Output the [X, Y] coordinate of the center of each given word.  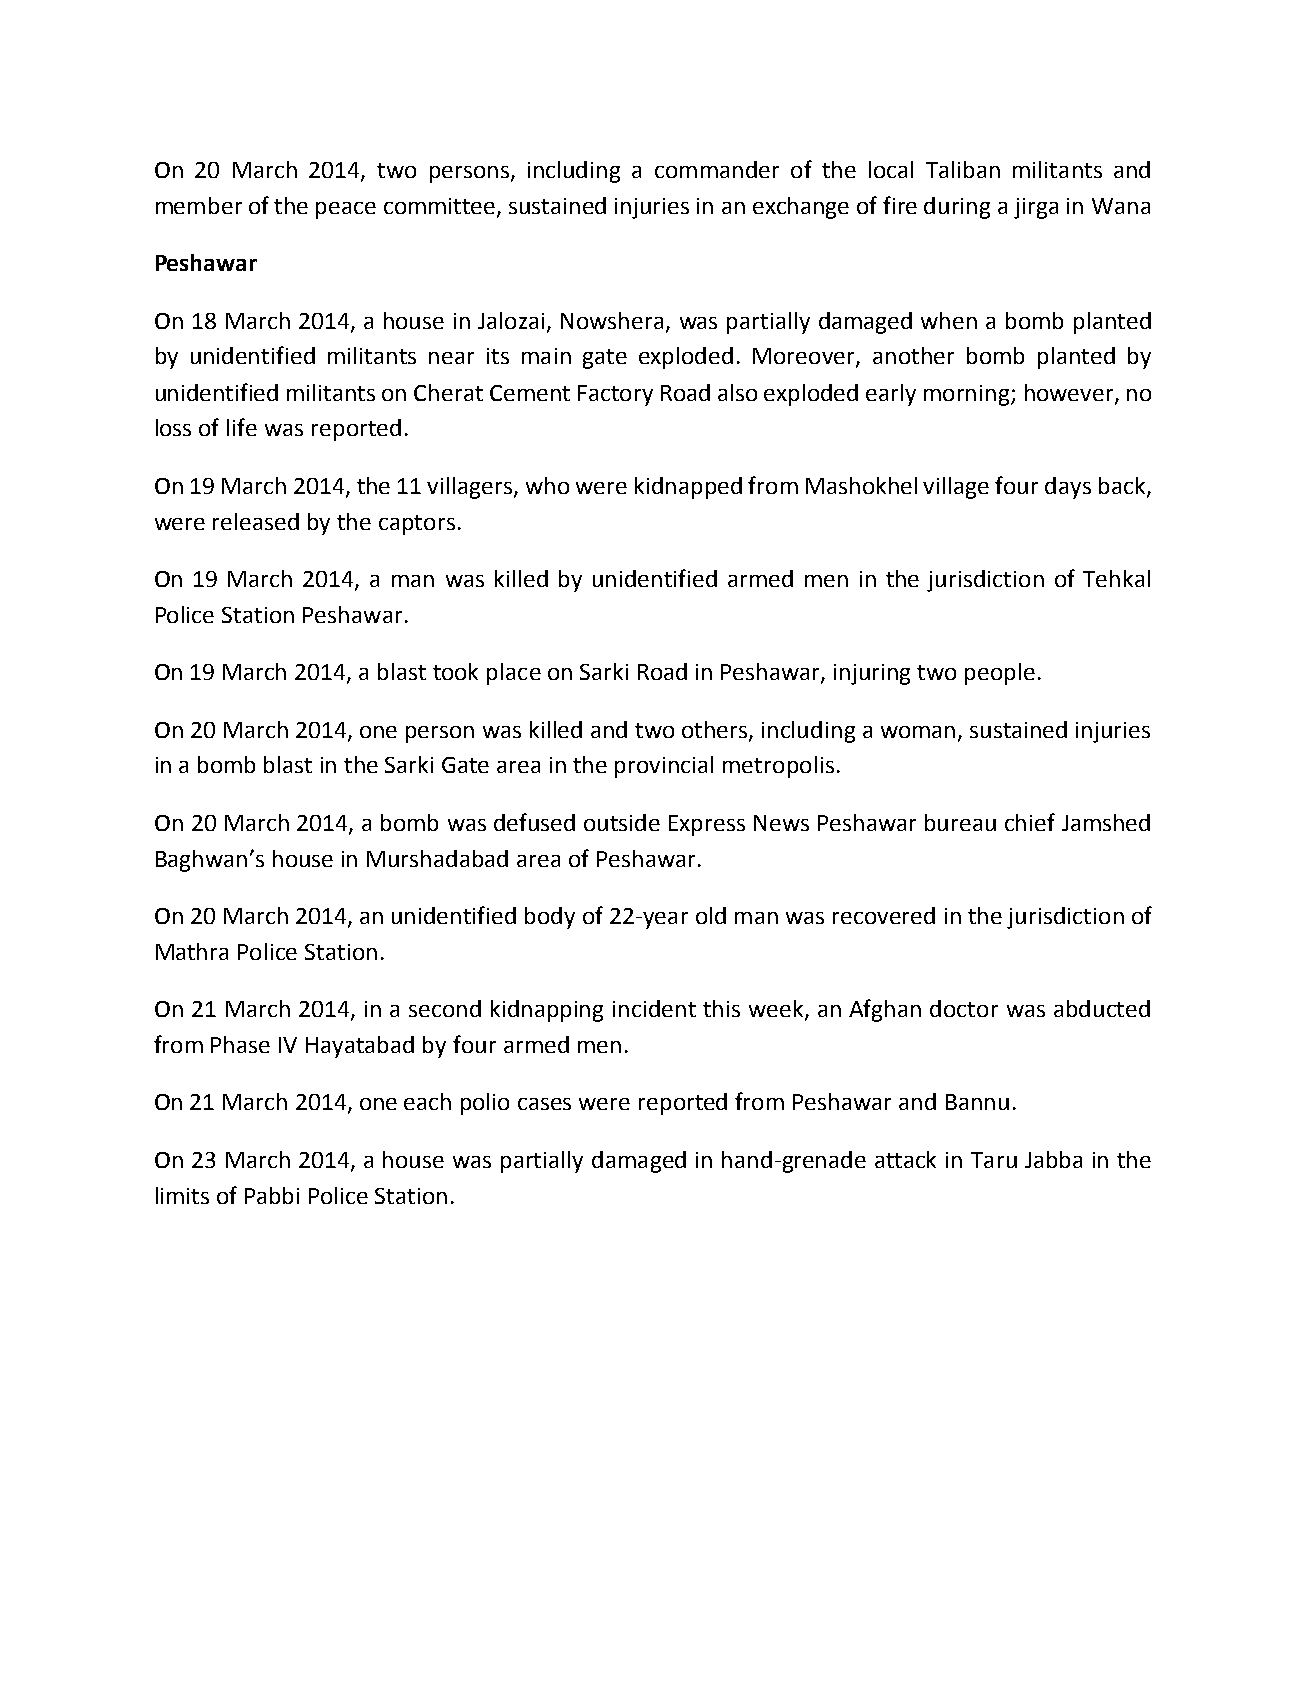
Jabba [1053, 1159]
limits [182, 1195]
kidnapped [688, 488]
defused [534, 822]
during [957, 208]
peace [346, 210]
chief [1030, 822]
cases [544, 1104]
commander [717, 169]
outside [622, 822]
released [256, 521]
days [1068, 488]
